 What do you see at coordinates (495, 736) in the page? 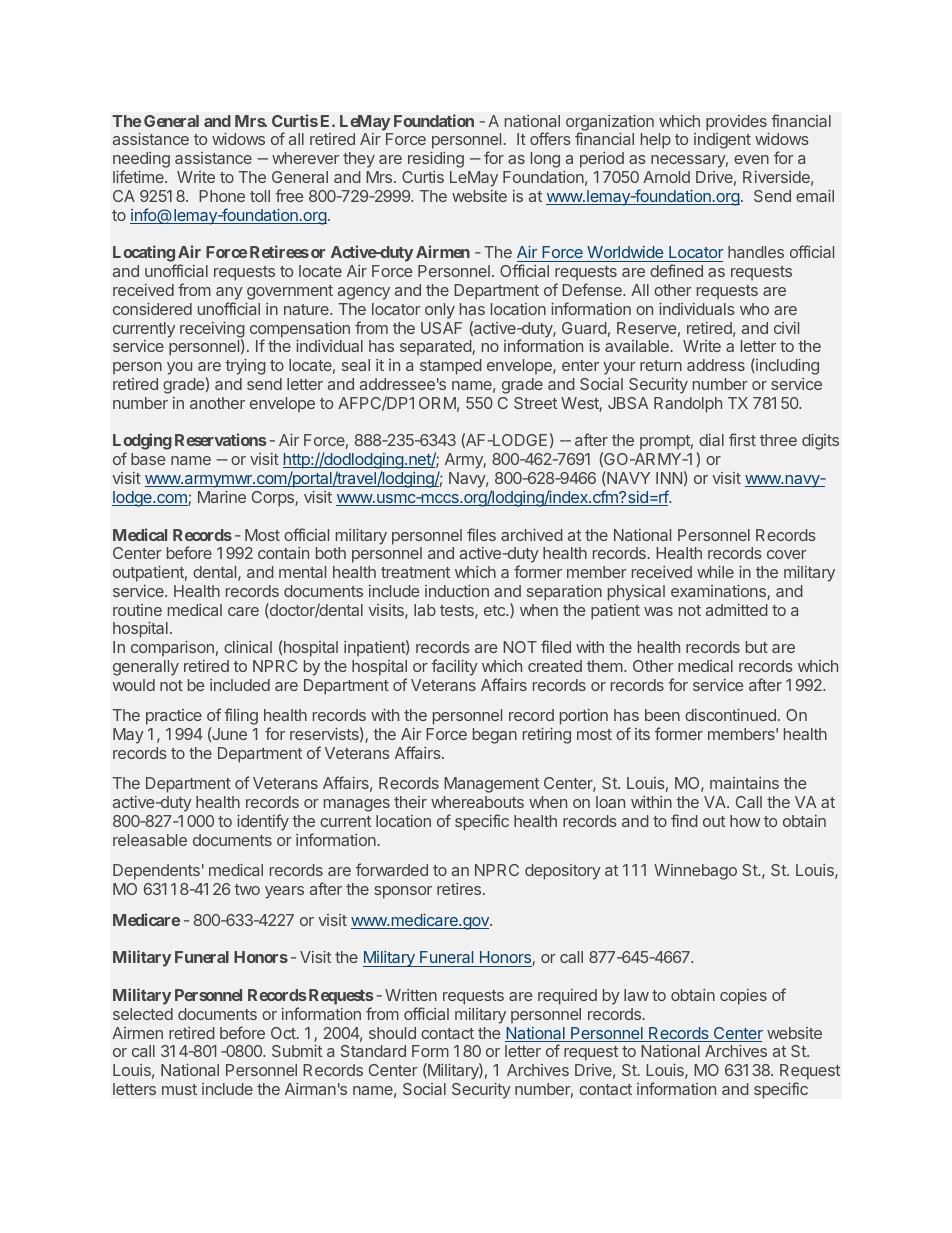
I see `began` at bounding box center [495, 736].
